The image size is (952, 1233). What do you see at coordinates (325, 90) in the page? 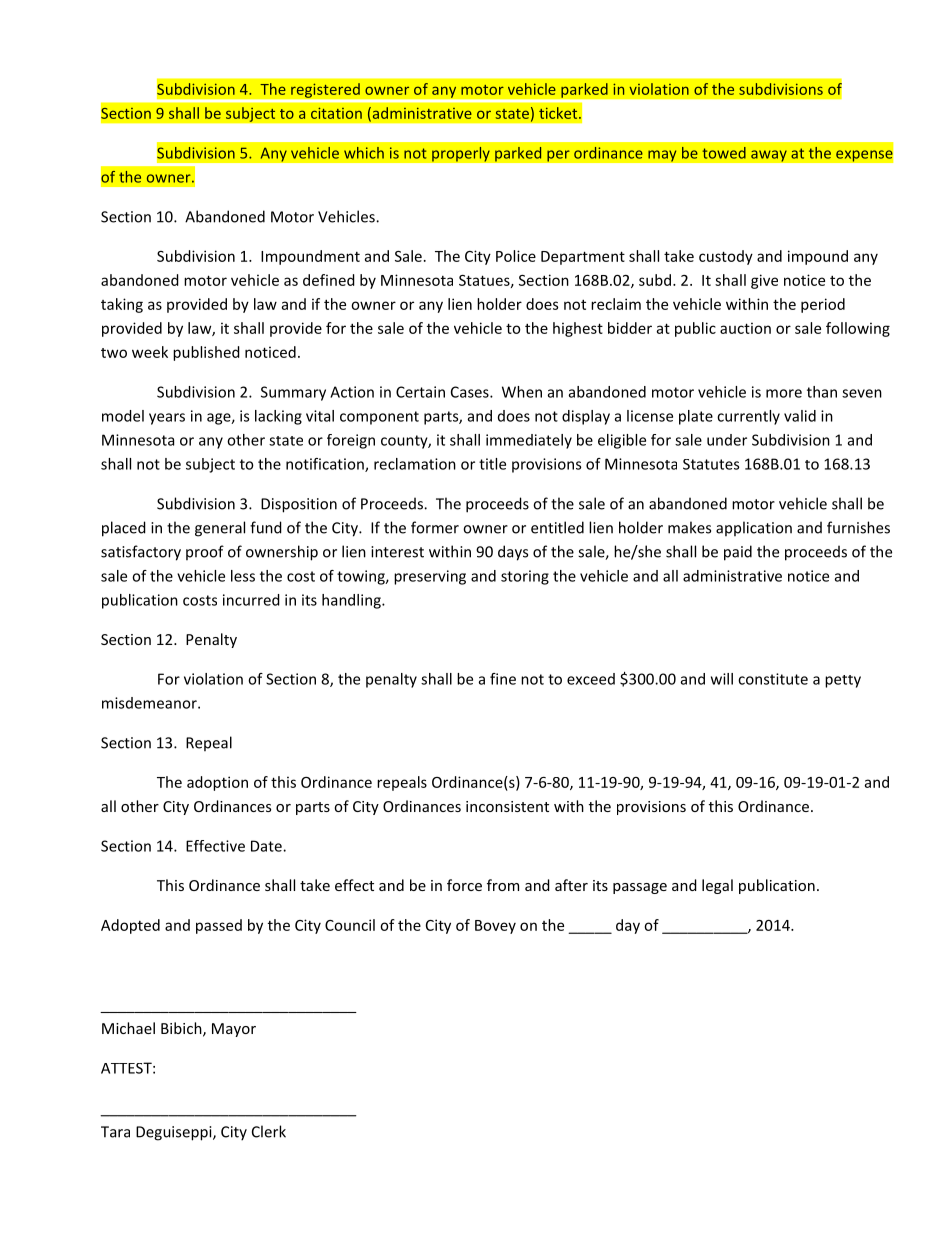
I see `registered` at bounding box center [325, 90].
